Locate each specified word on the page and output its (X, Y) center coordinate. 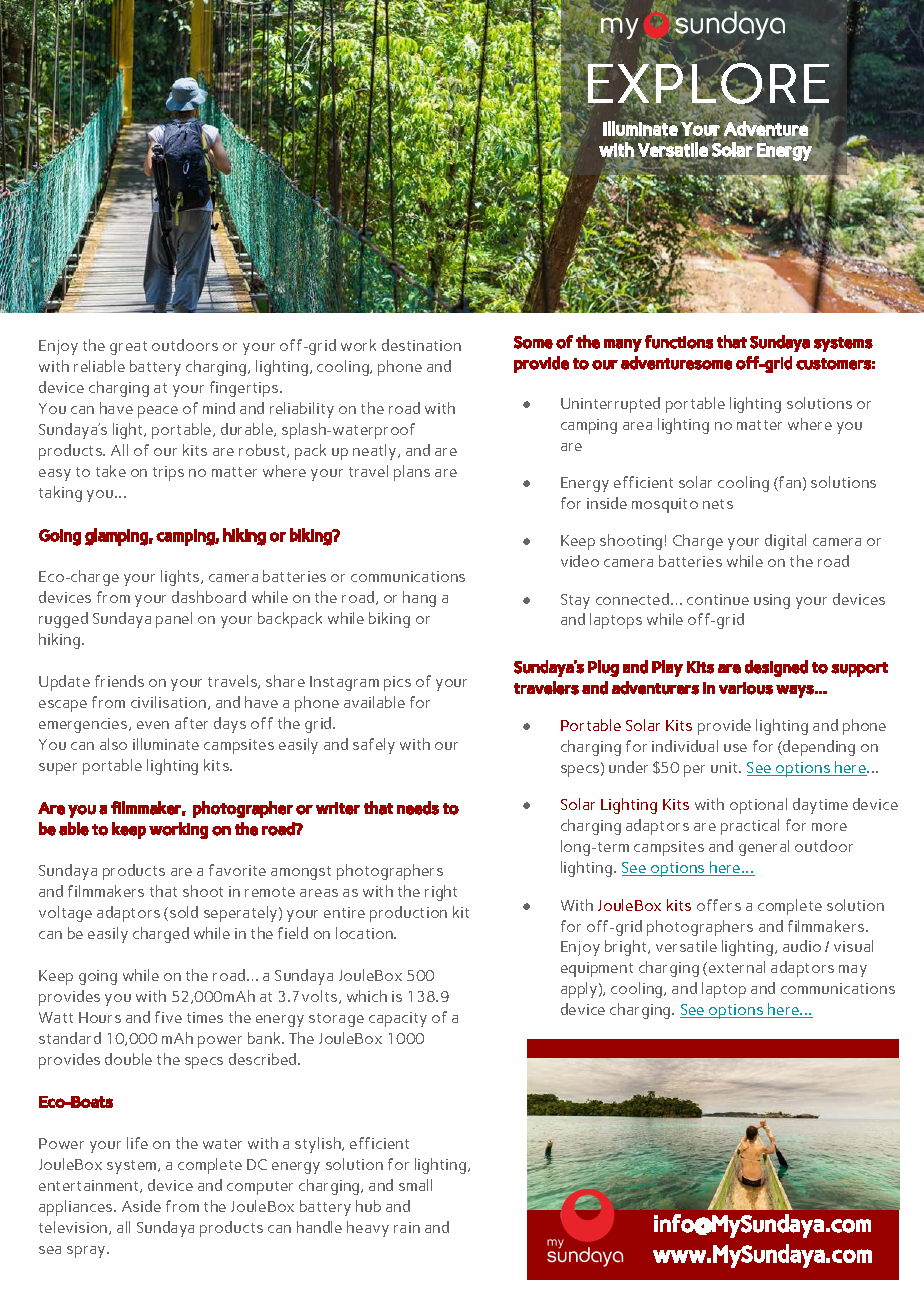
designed (776, 668)
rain (407, 1227)
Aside (141, 1206)
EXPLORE (707, 84)
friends (119, 681)
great (128, 348)
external (737, 967)
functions (679, 342)
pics (397, 683)
